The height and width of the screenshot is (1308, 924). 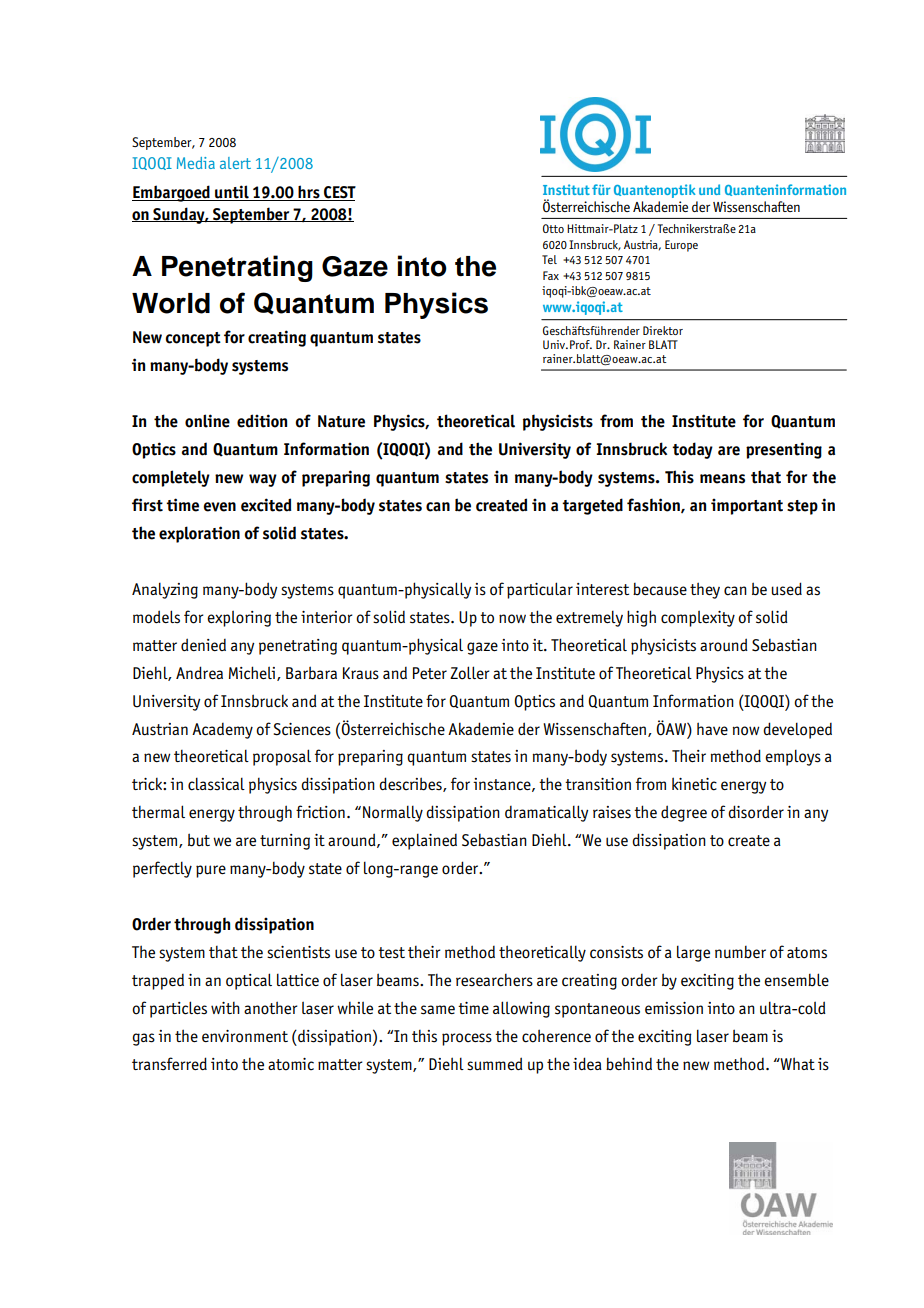 What do you see at coordinates (553, 228) in the screenshot?
I see `Otto` at bounding box center [553, 228].
